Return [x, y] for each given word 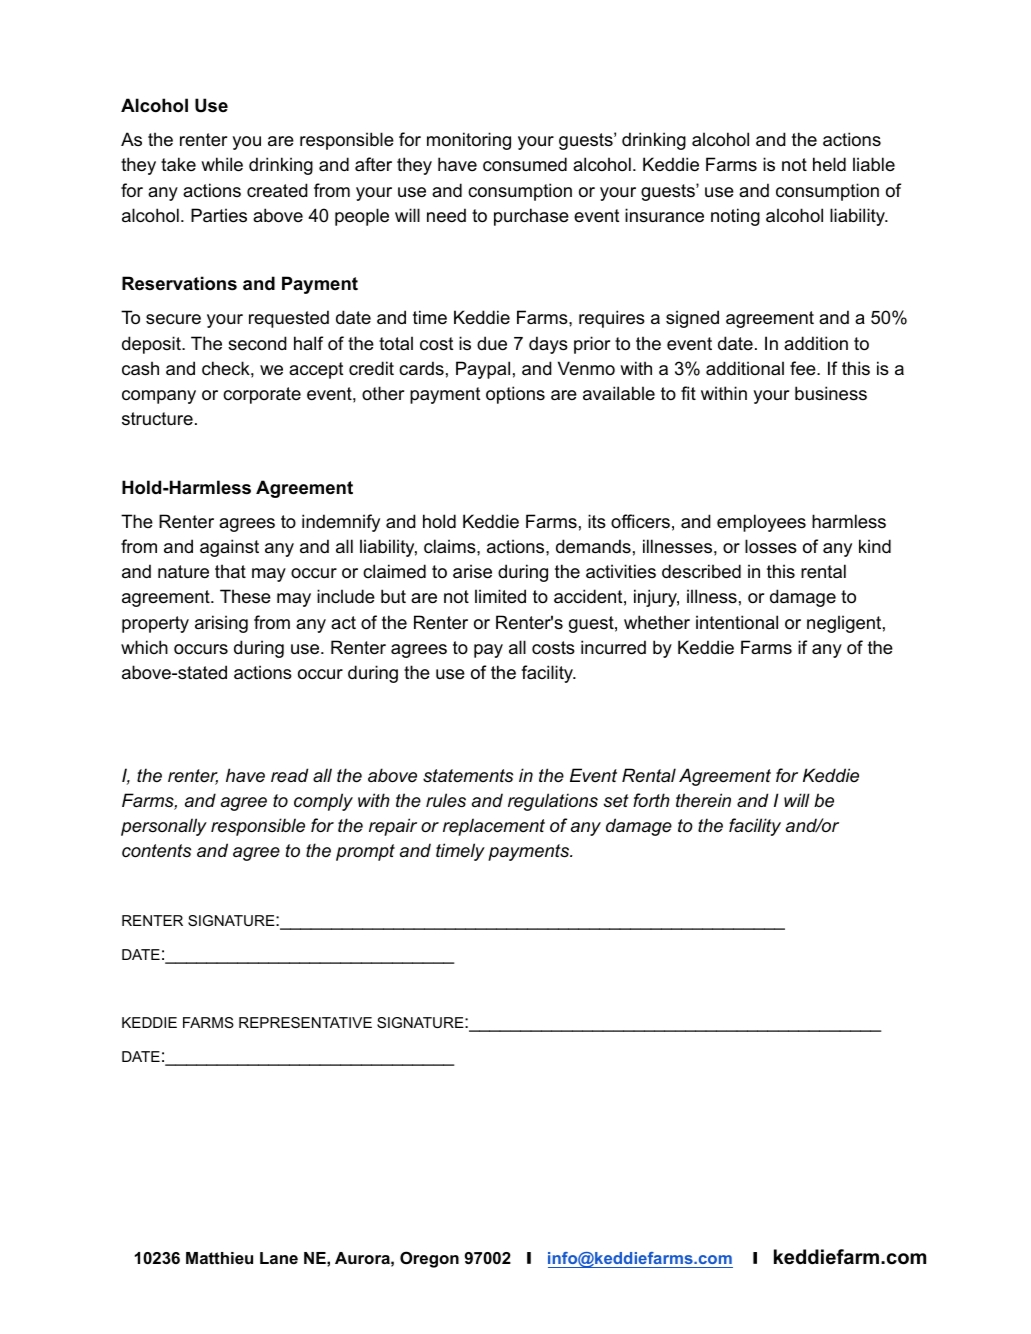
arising [221, 624]
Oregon [429, 1259]
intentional [737, 622]
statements [468, 776]
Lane [279, 1258]
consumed [525, 164]
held [829, 164]
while [222, 164]
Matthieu [219, 1258]
